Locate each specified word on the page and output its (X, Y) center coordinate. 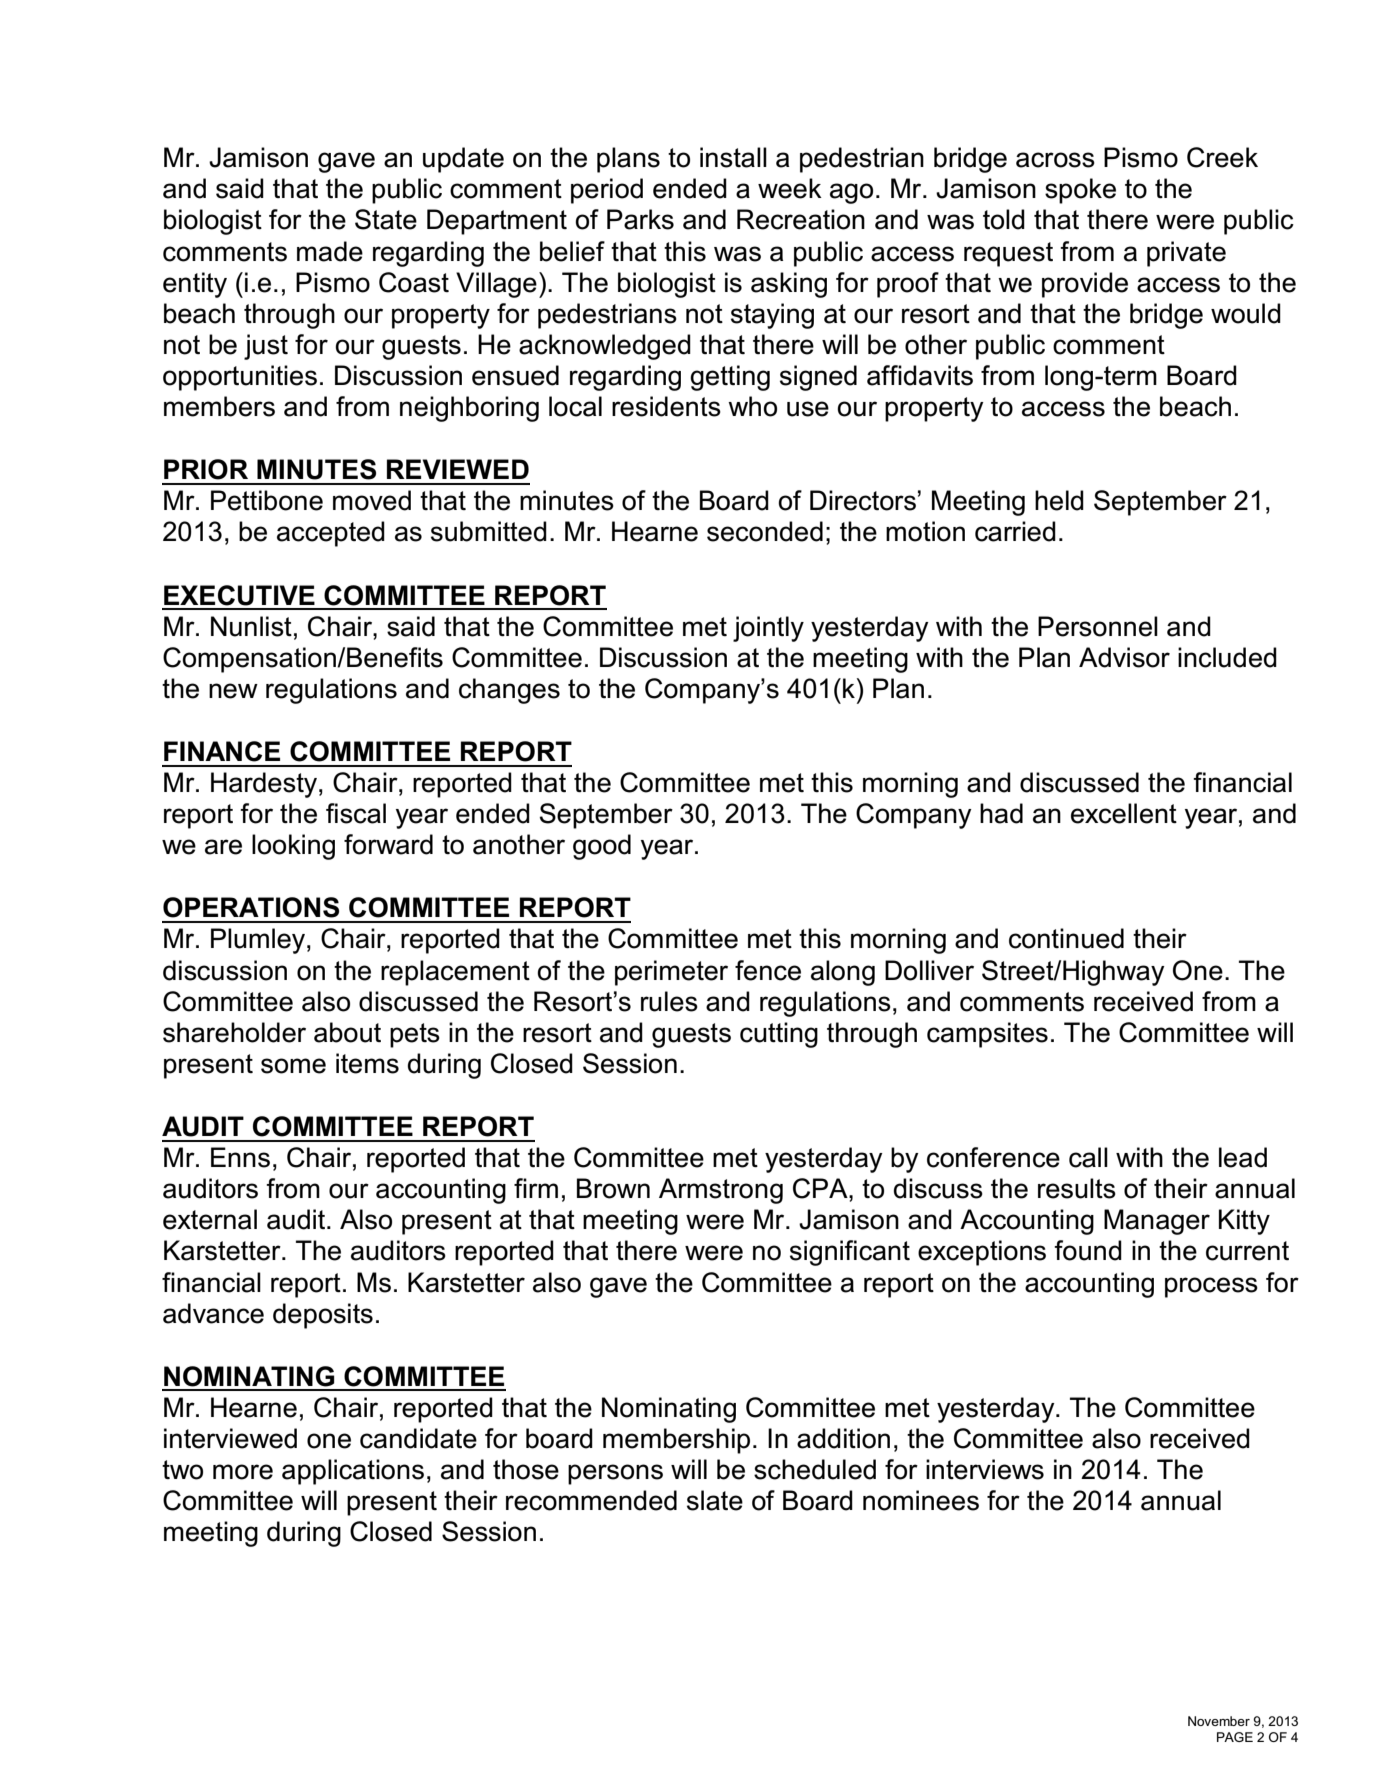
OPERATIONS (251, 907)
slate (715, 1500)
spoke (1080, 191)
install (733, 157)
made (330, 251)
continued (1066, 938)
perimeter (671, 973)
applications (353, 1472)
